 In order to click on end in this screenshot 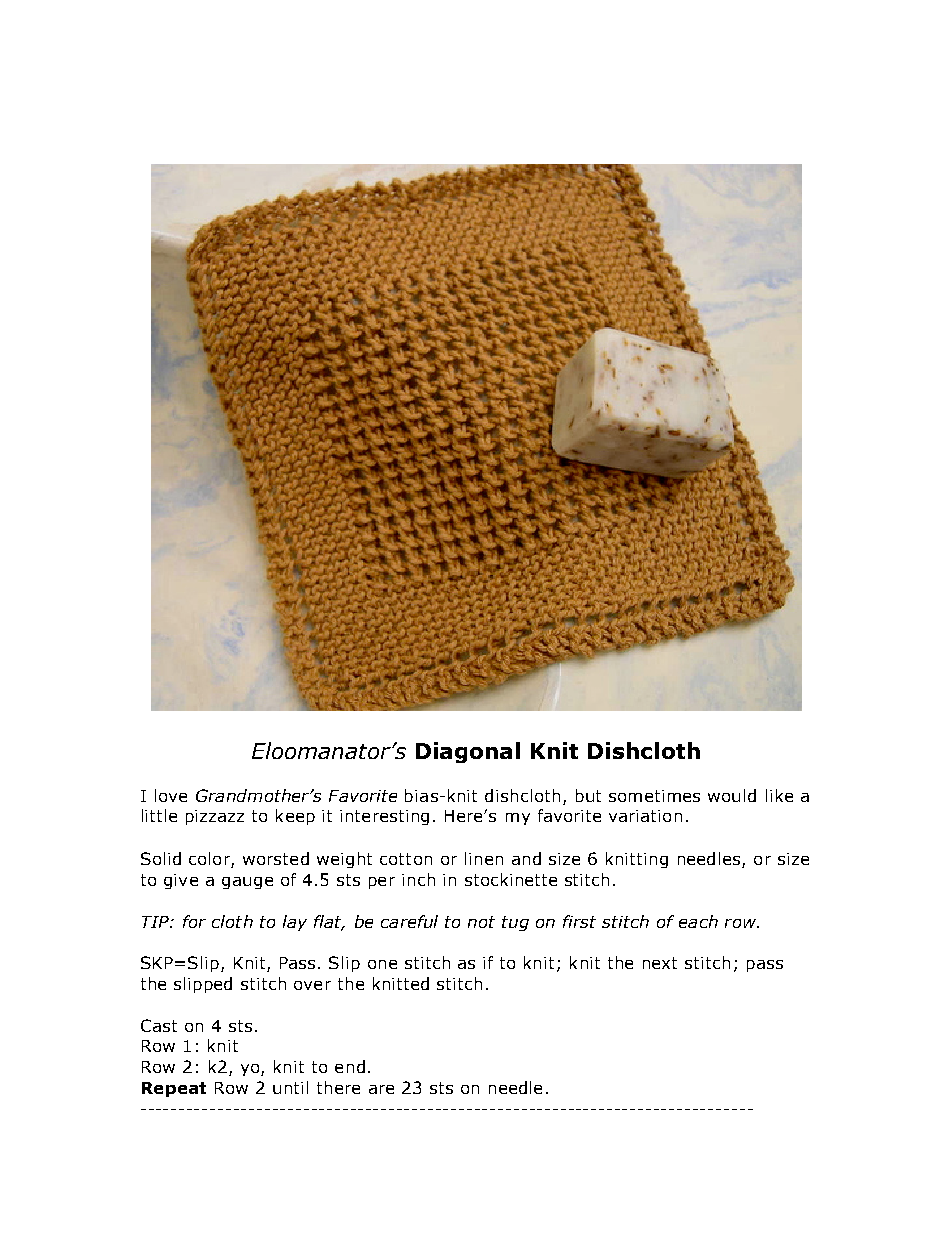, I will do `click(350, 1066)`.
